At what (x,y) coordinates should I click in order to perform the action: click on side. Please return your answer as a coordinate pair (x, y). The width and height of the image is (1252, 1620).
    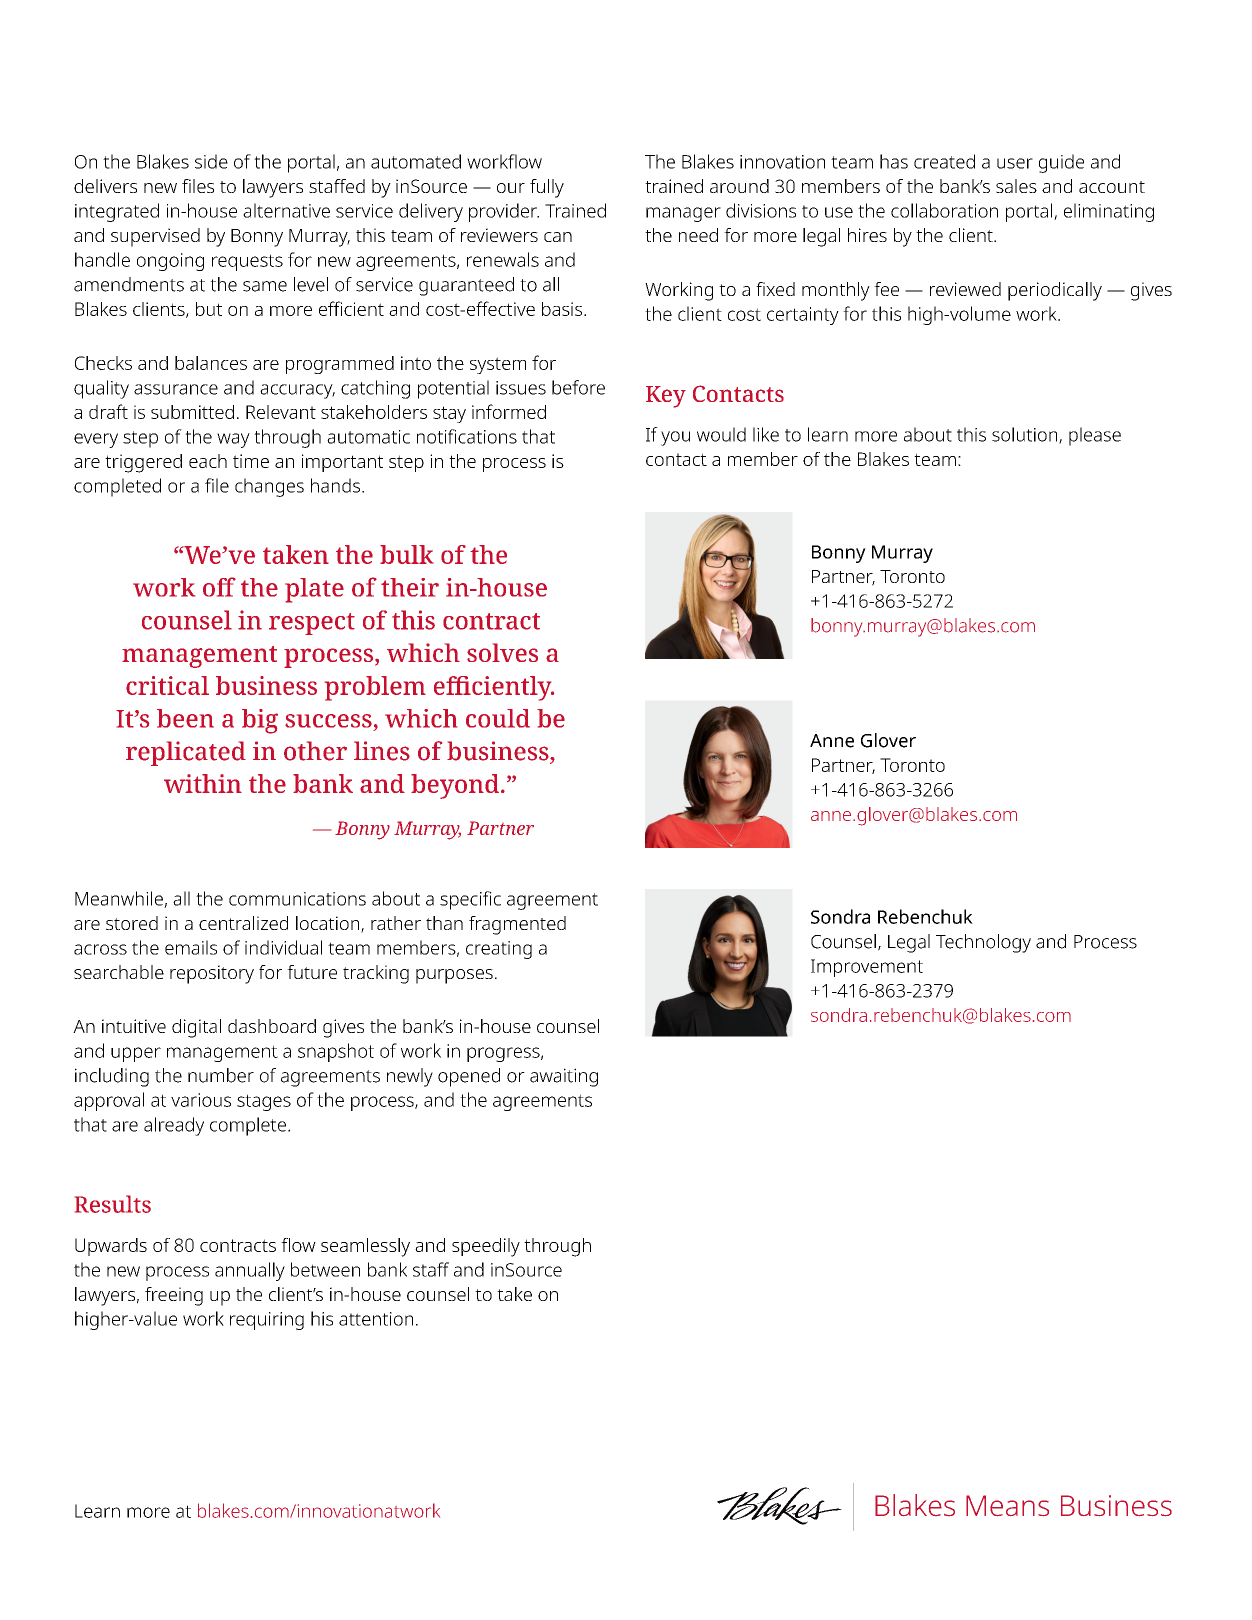
    Looking at the image, I should click on (211, 161).
